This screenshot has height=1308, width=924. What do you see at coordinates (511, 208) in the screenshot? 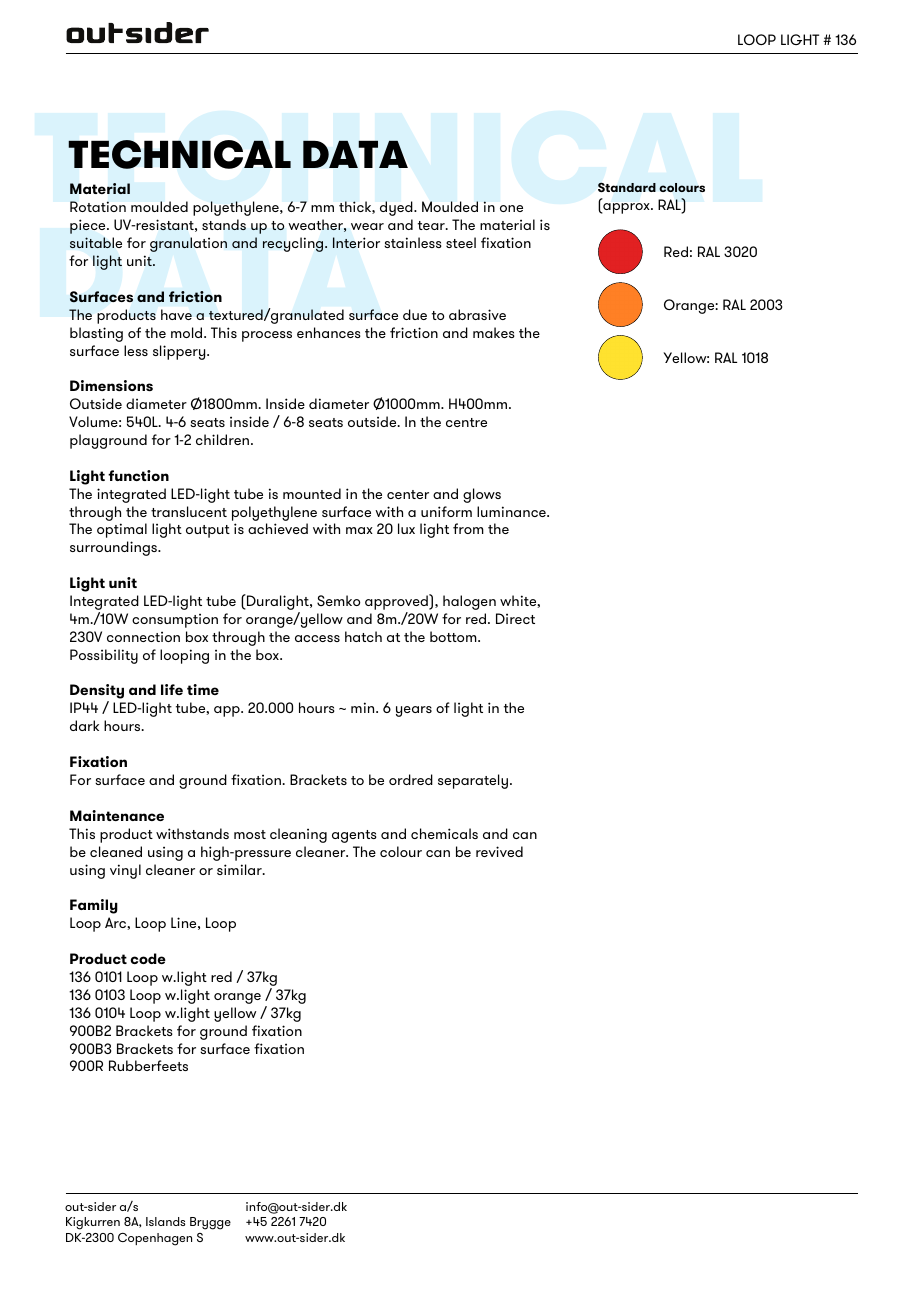
I see `one` at bounding box center [511, 208].
